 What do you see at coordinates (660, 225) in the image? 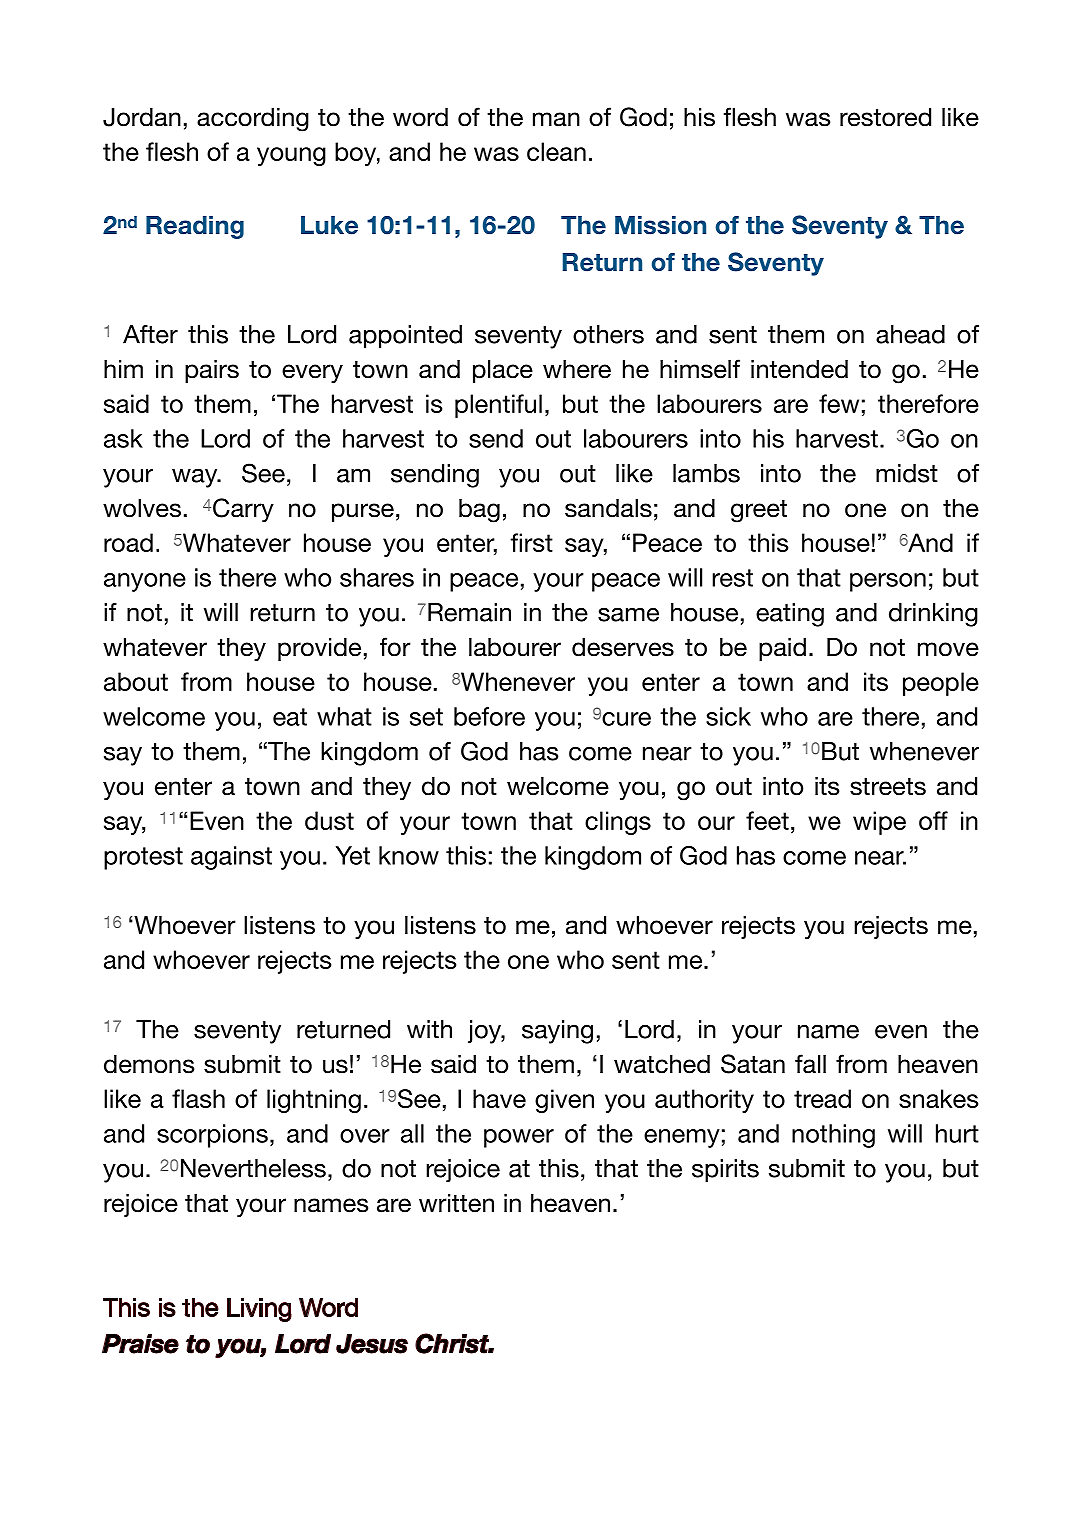
I see `Mission` at bounding box center [660, 225].
